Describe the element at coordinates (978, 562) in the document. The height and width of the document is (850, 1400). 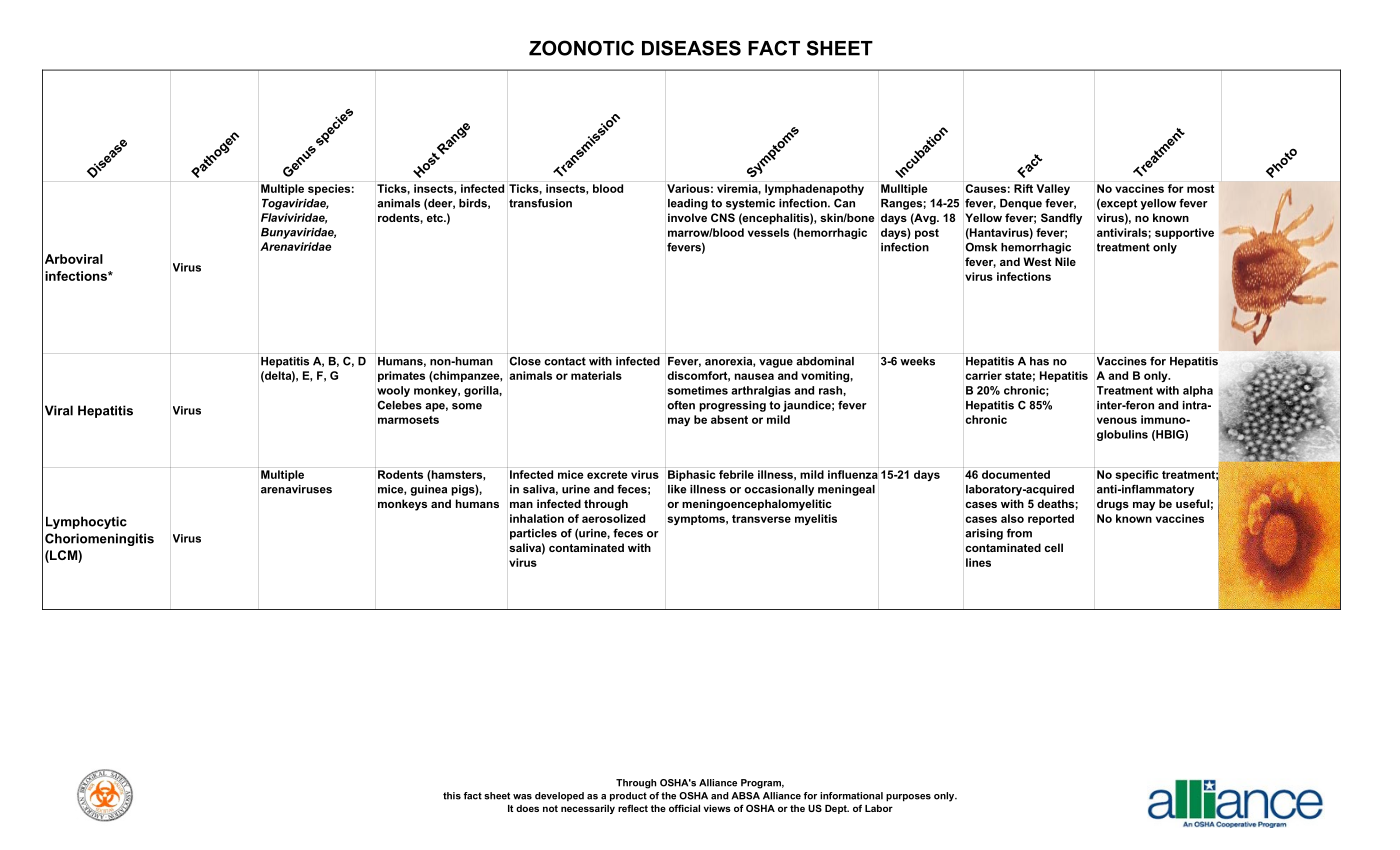
I see `lines` at that location.
